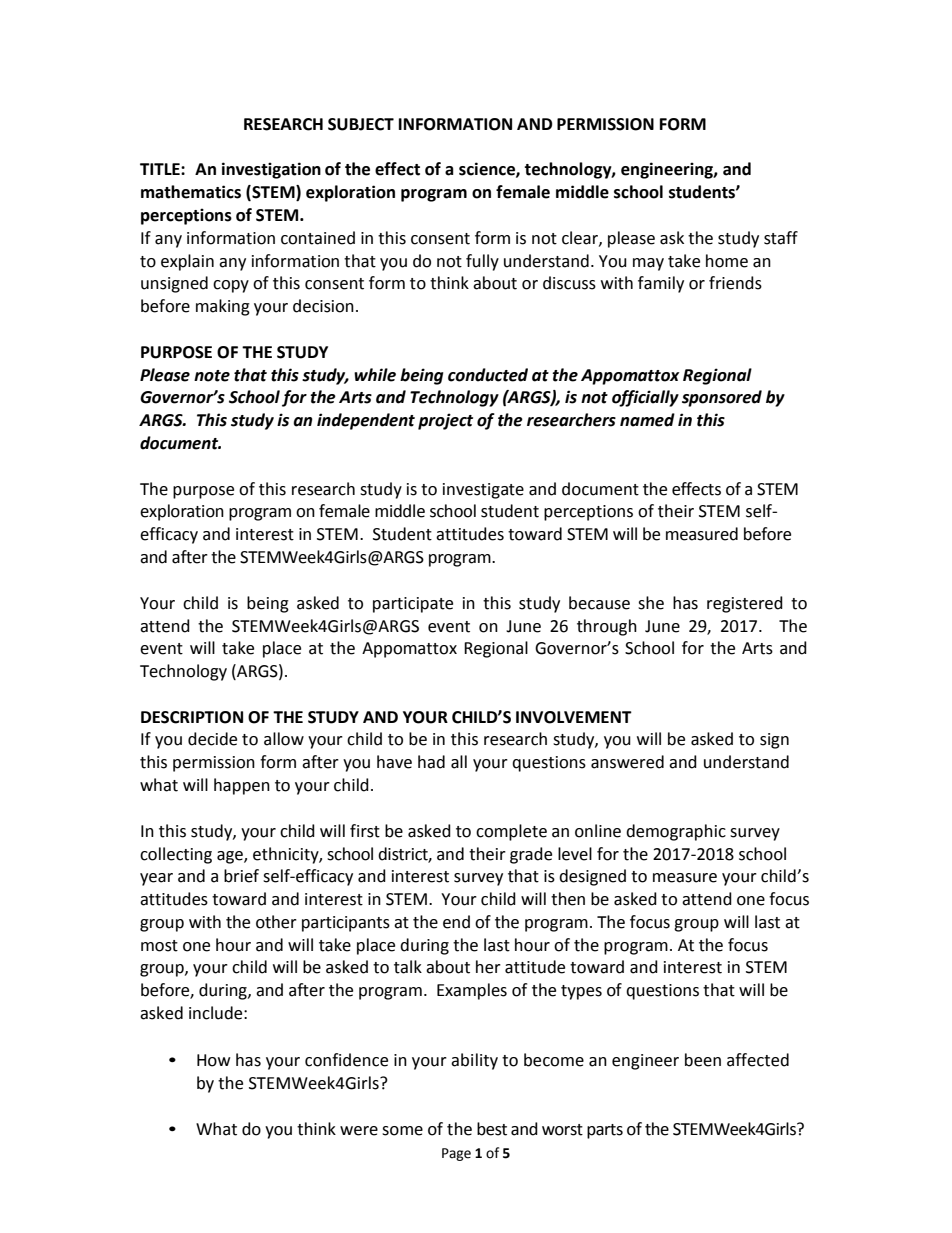 The image size is (952, 1233). What do you see at coordinates (271, 170) in the document?
I see `investigation` at bounding box center [271, 170].
